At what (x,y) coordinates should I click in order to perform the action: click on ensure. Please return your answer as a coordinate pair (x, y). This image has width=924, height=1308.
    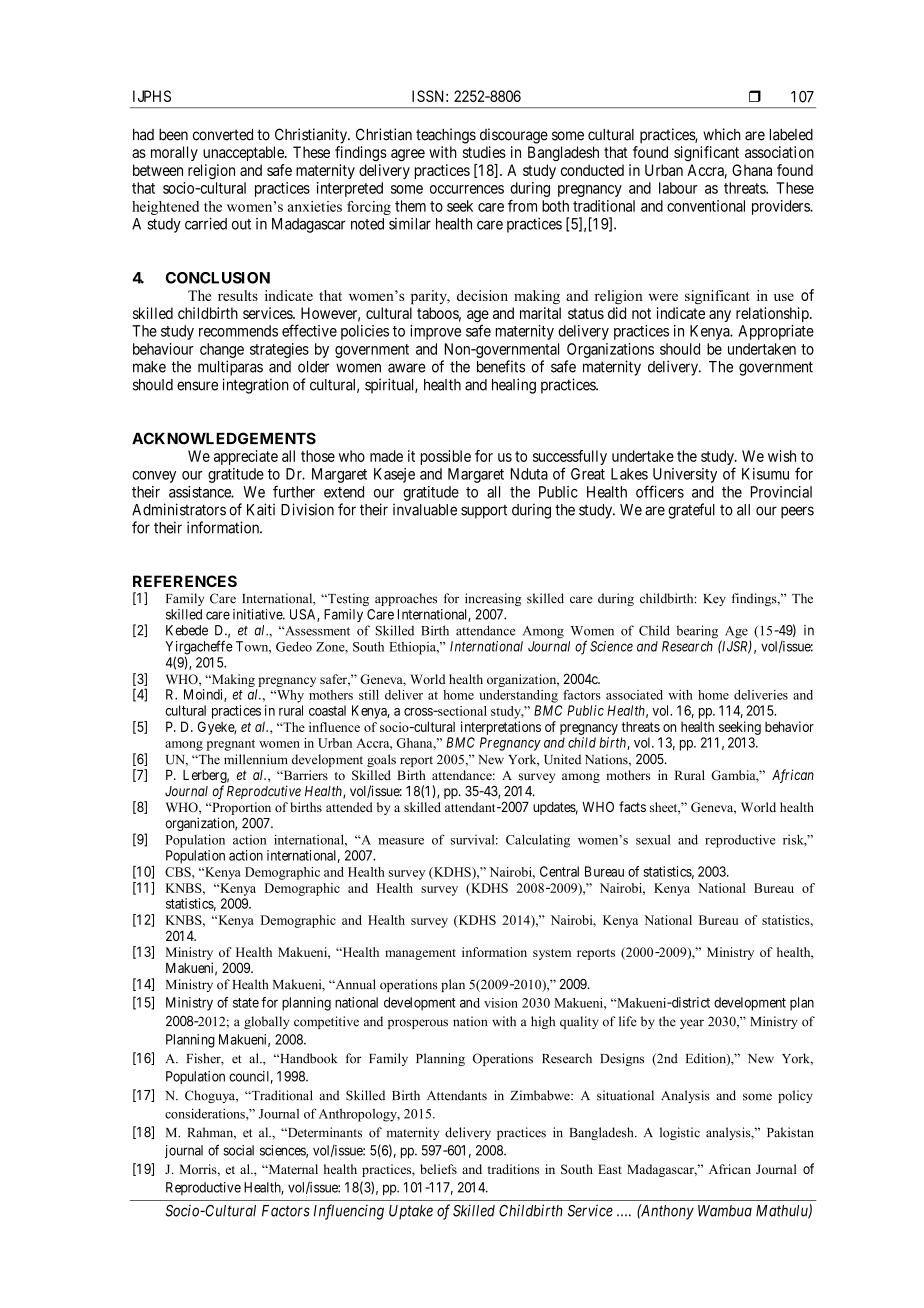
    Looking at the image, I should click on (197, 386).
